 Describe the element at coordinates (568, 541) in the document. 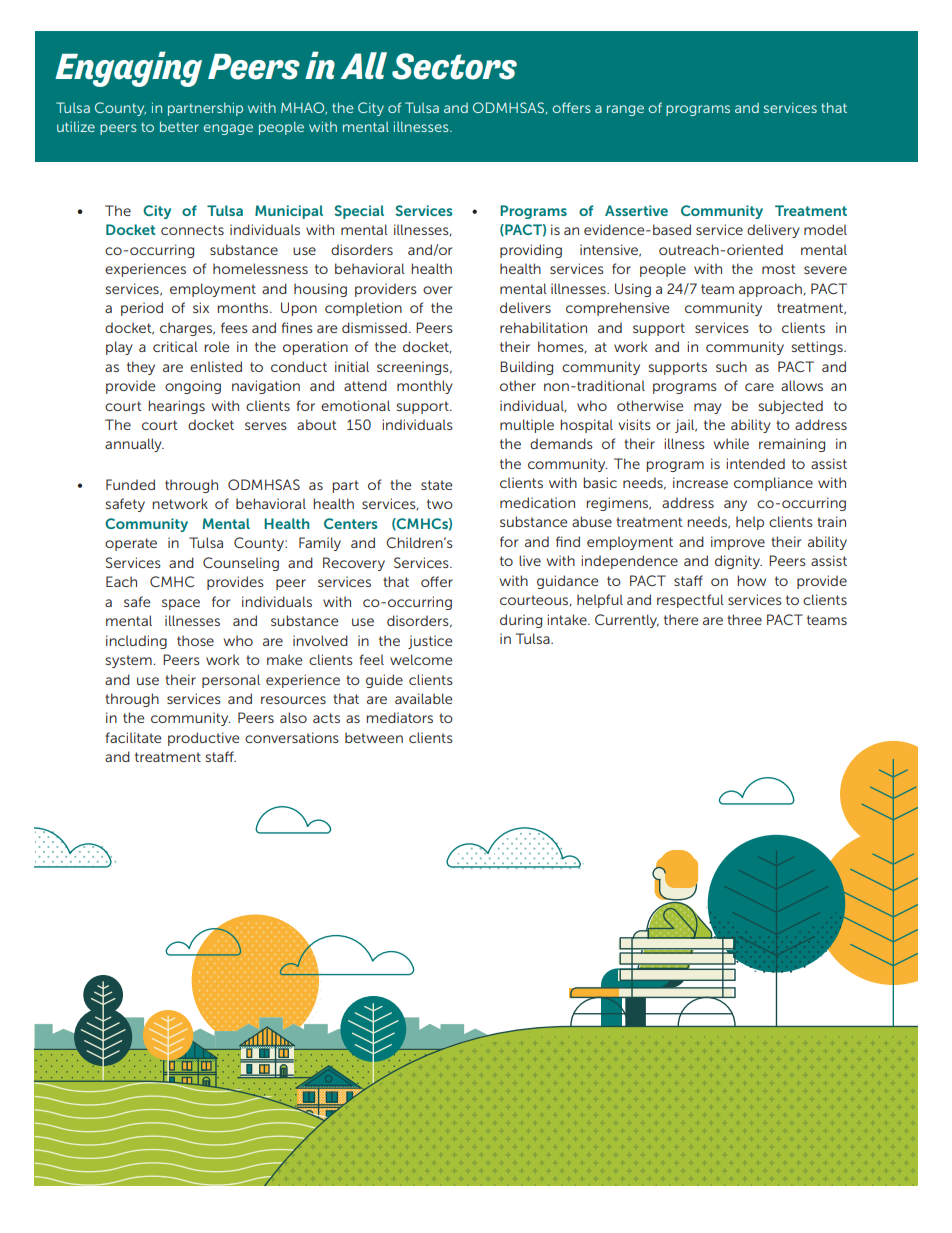

I see `find` at that location.
